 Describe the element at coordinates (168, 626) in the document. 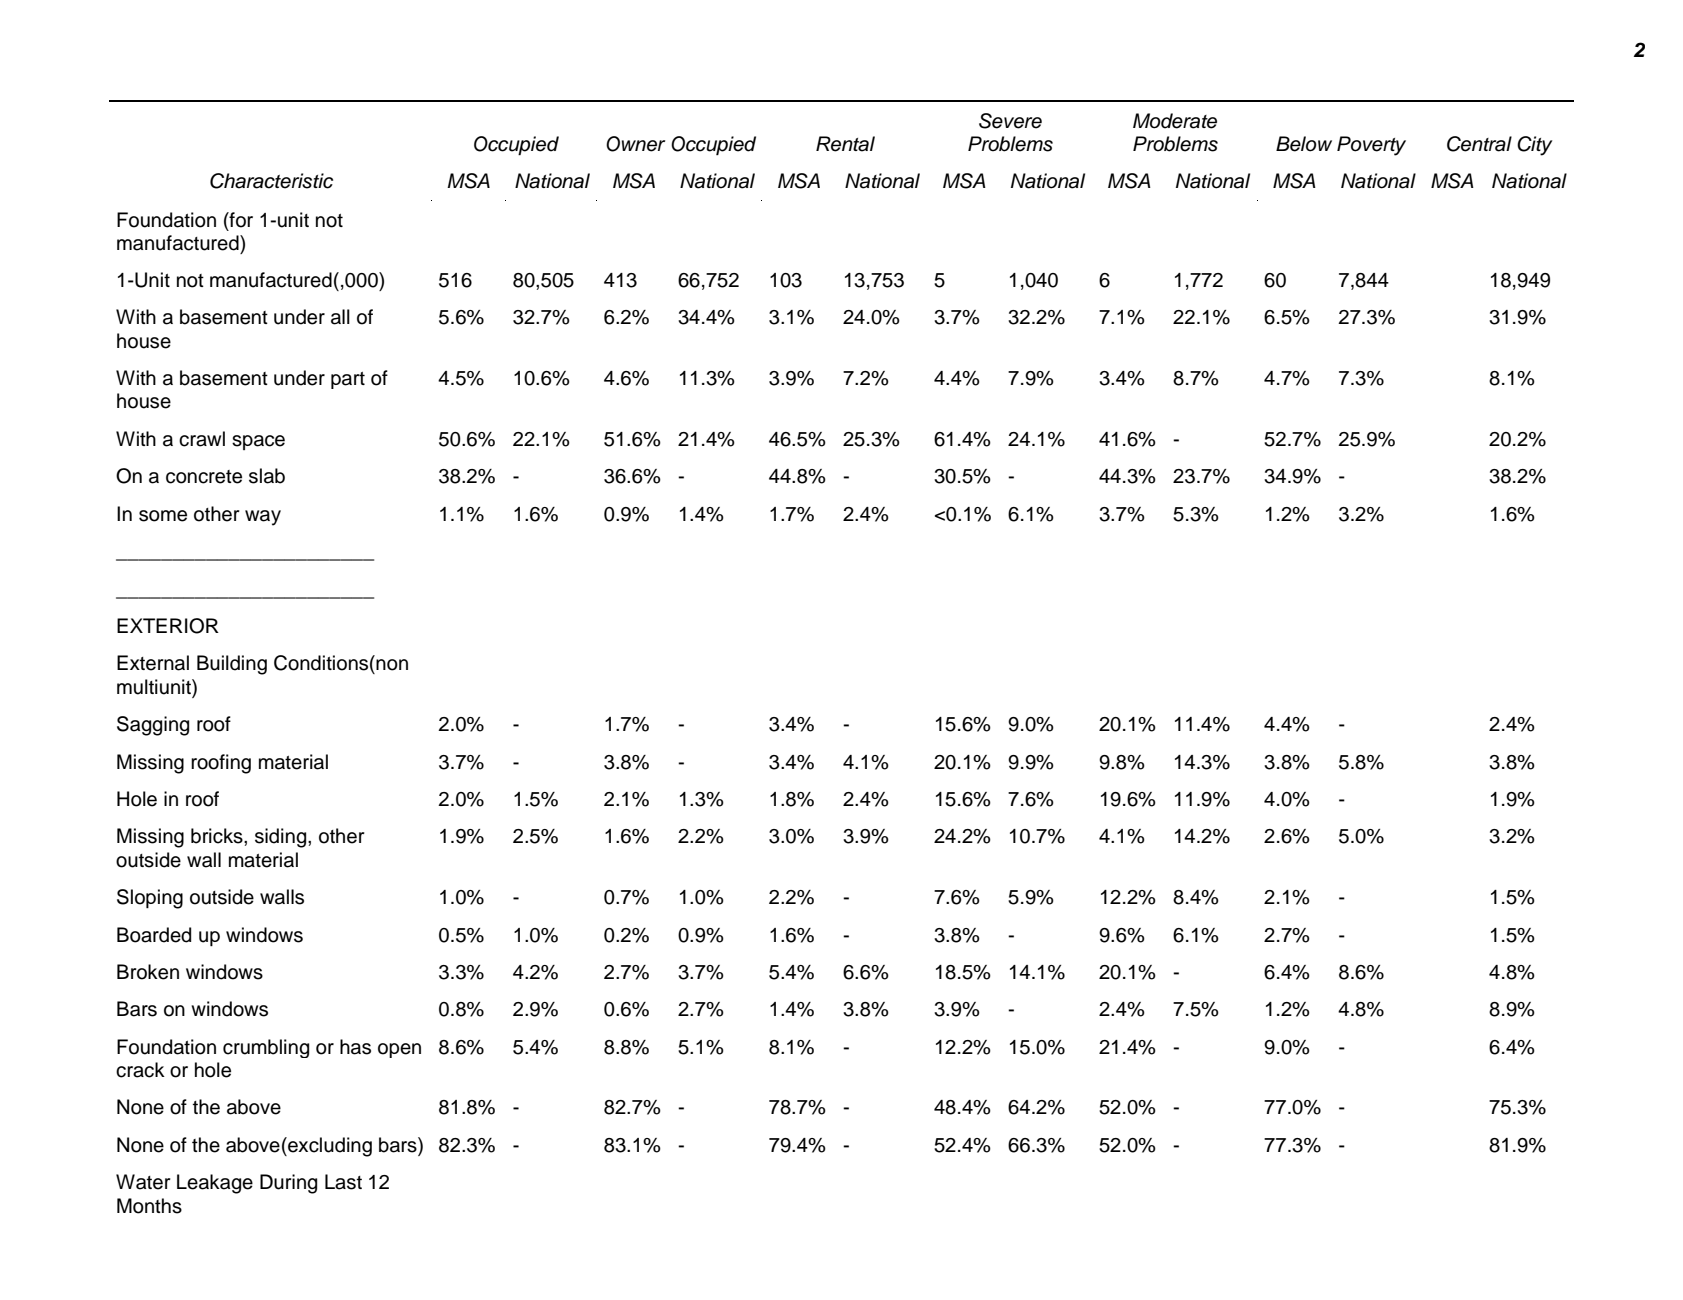

I see `EXTERIOR` at that location.
